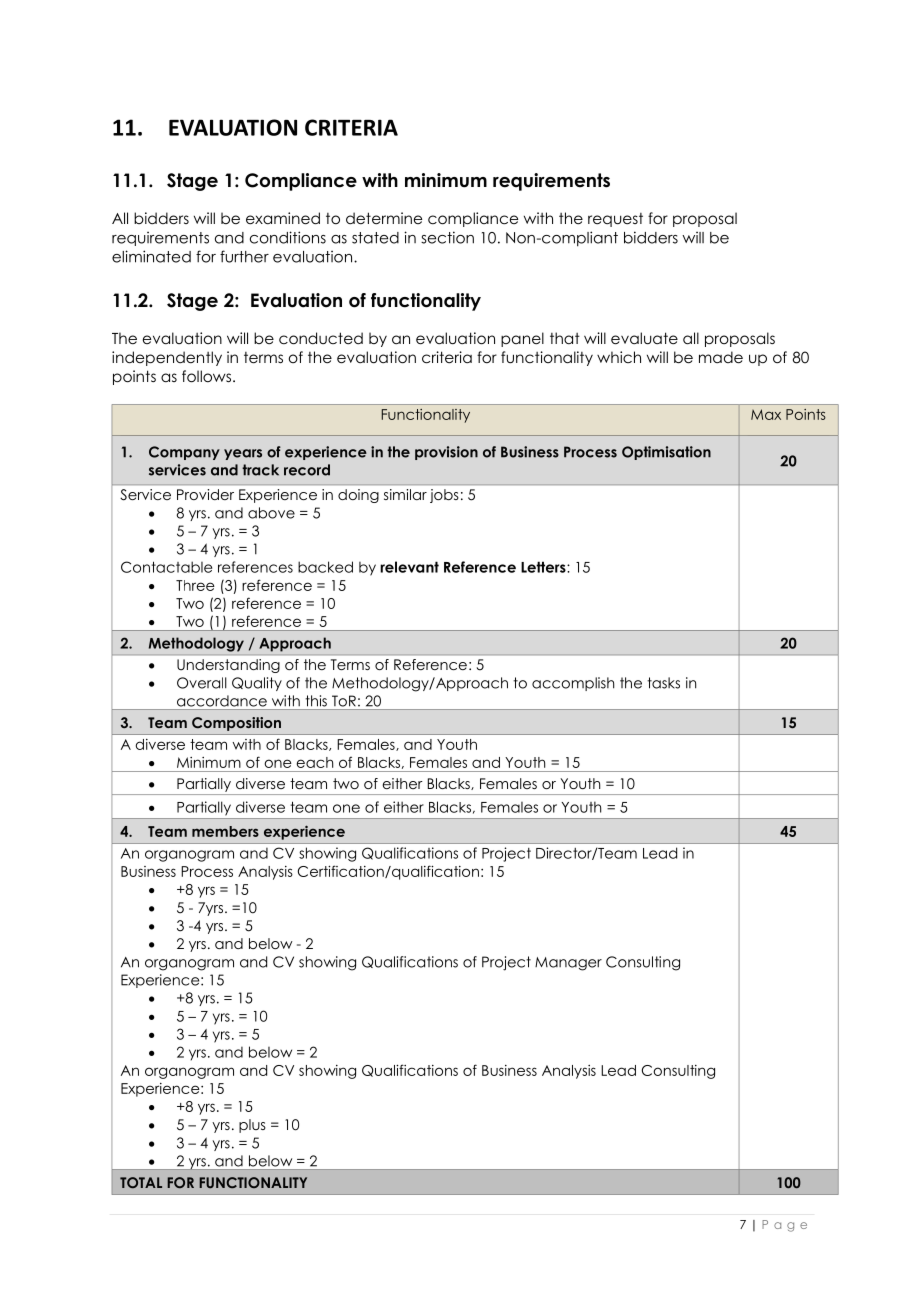 This page has height=1308, width=924. I want to click on members, so click(225, 831).
